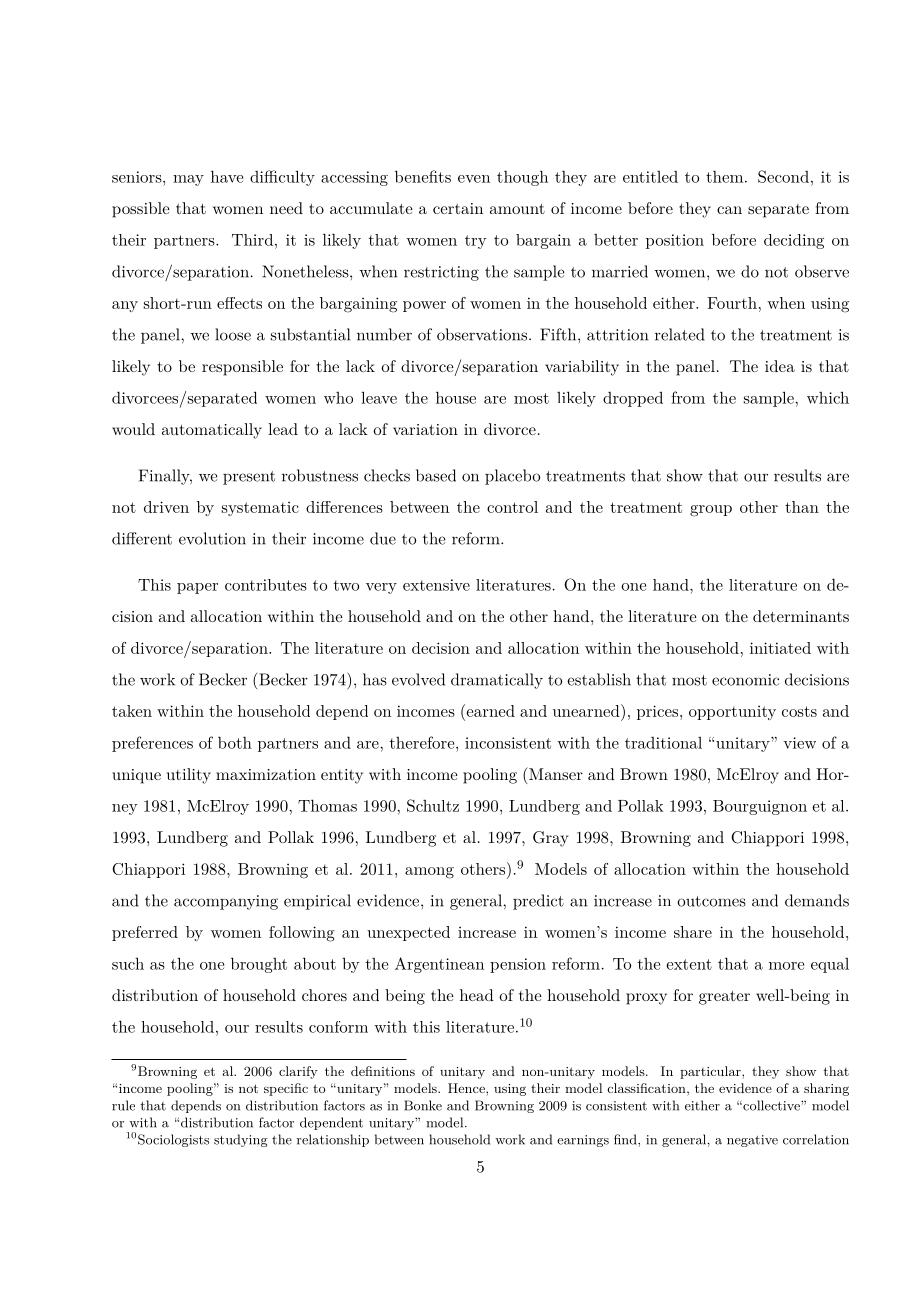 The width and height of the page is (924, 1308). I want to click on may, so click(188, 180).
